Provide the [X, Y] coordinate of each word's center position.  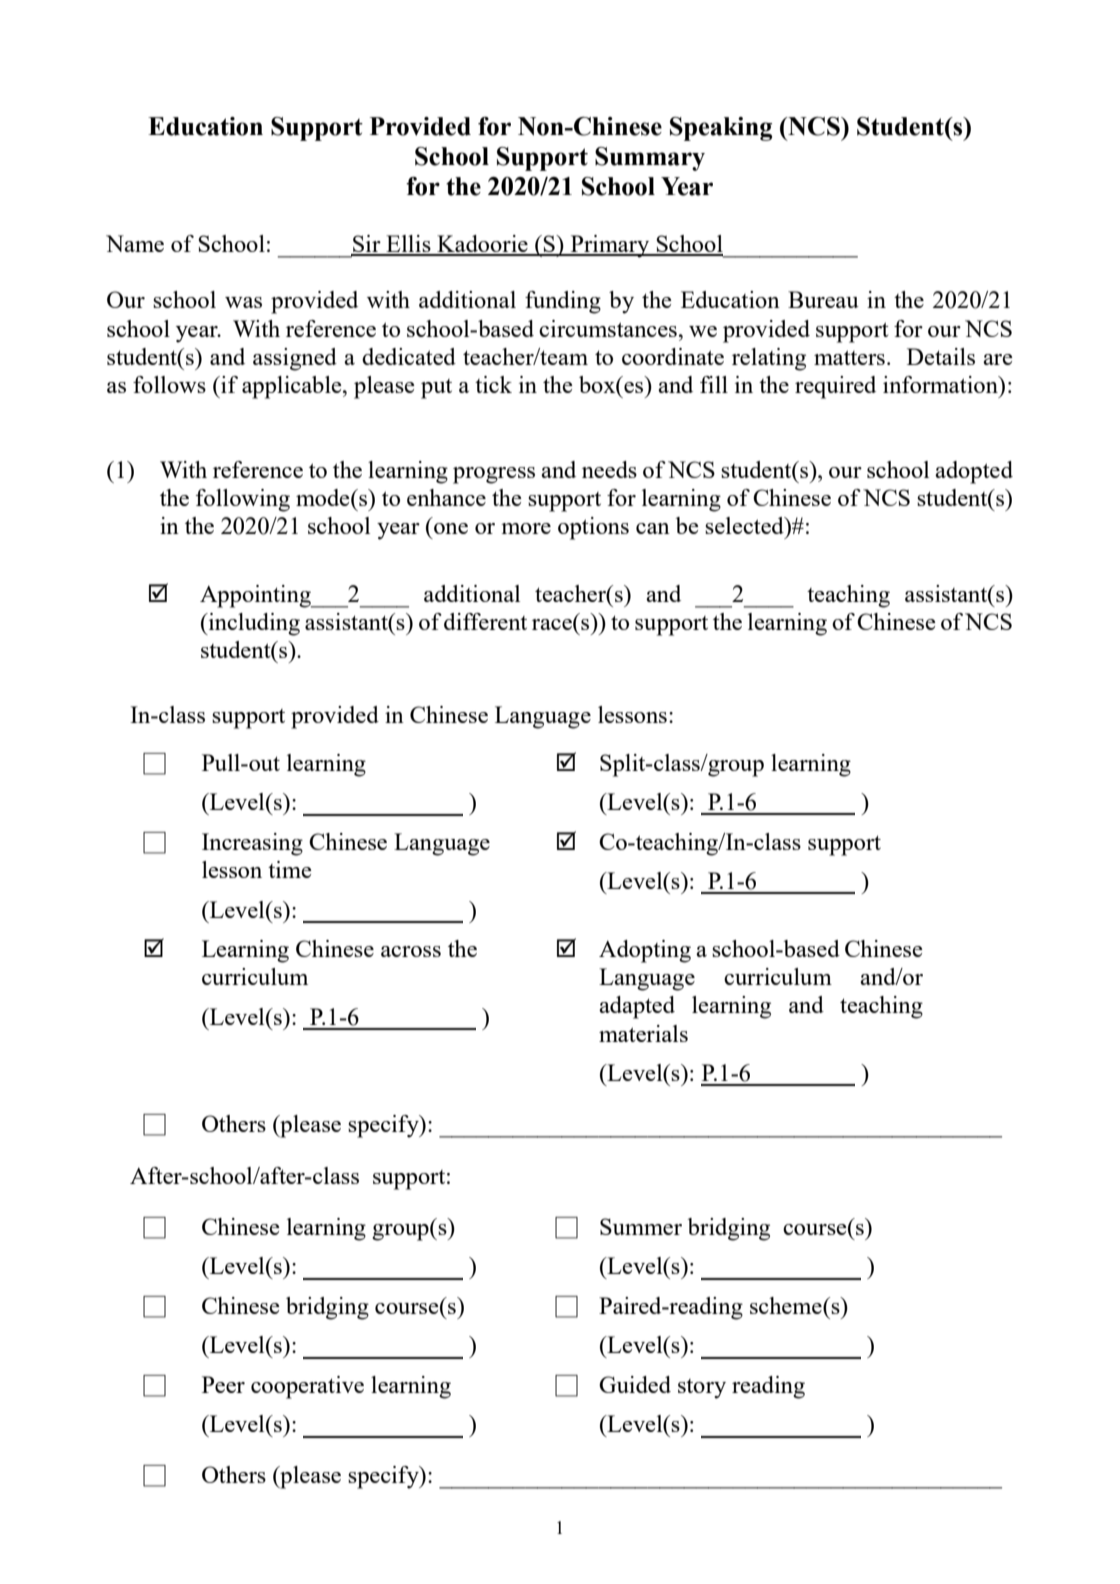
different [485, 621]
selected [745, 525]
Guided [635, 1384]
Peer [223, 1384]
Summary [650, 159]
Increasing [252, 844]
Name [135, 243]
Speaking [721, 129]
